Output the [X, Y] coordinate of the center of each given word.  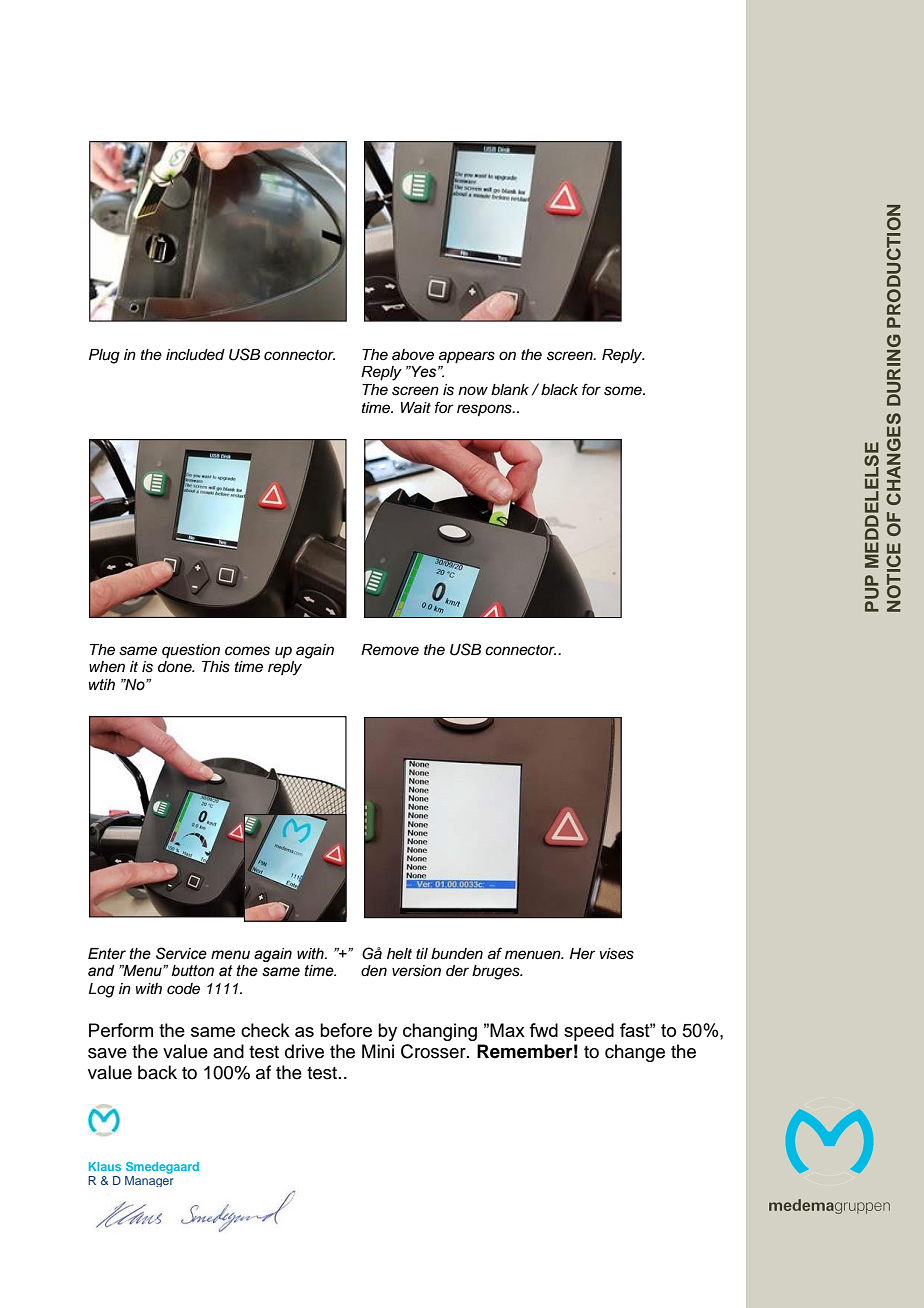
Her [582, 954]
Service [181, 953]
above [413, 355]
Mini [378, 1051]
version [416, 971]
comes [247, 651]
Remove [390, 649]
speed [589, 1032]
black [559, 390]
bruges [497, 972]
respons [485, 410]
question [191, 651]
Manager [149, 1181]
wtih [102, 685]
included [195, 355]
